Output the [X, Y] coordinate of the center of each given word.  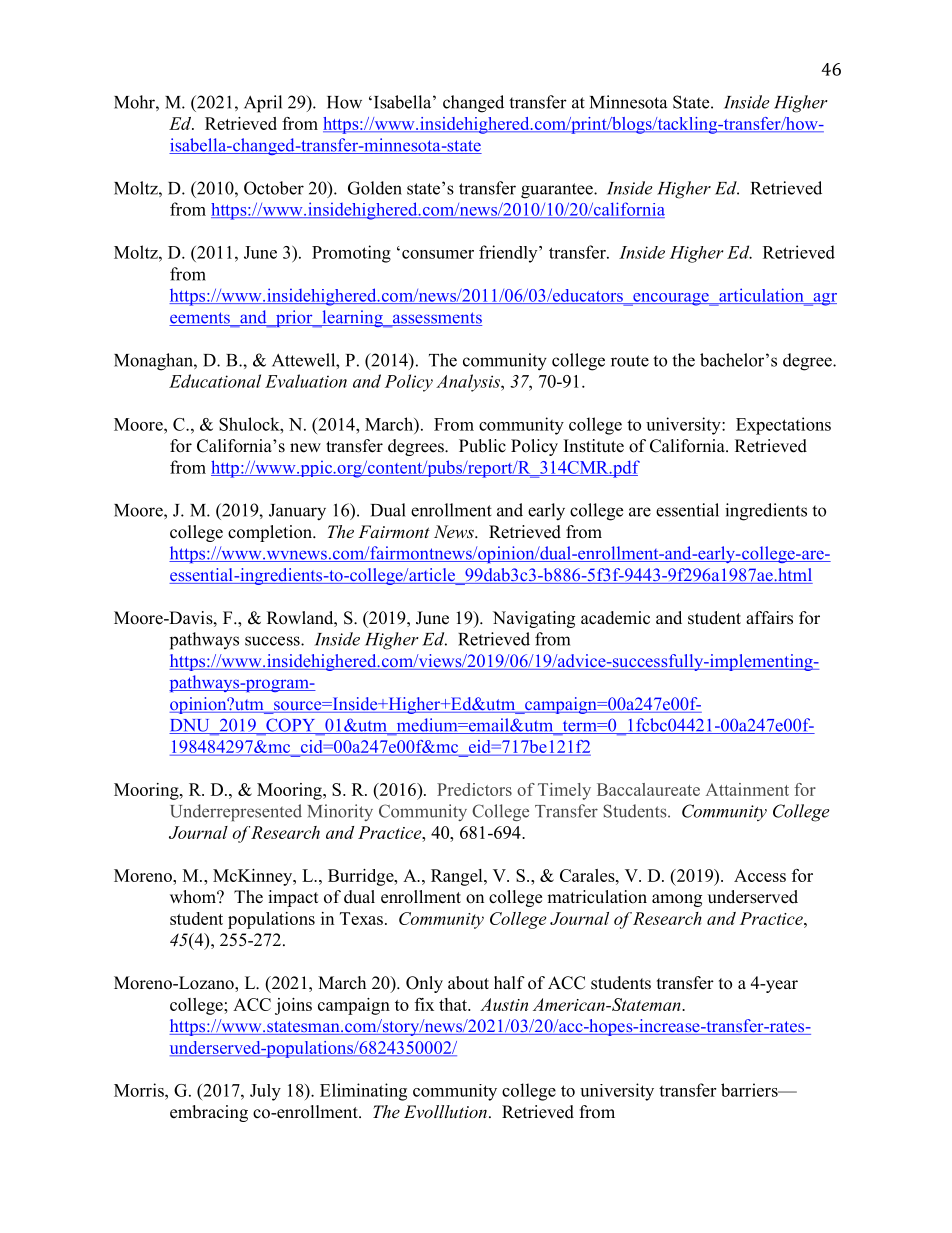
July [265, 1092]
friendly [509, 254]
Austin [504, 1004]
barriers [750, 1090]
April [263, 104]
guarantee [558, 191]
